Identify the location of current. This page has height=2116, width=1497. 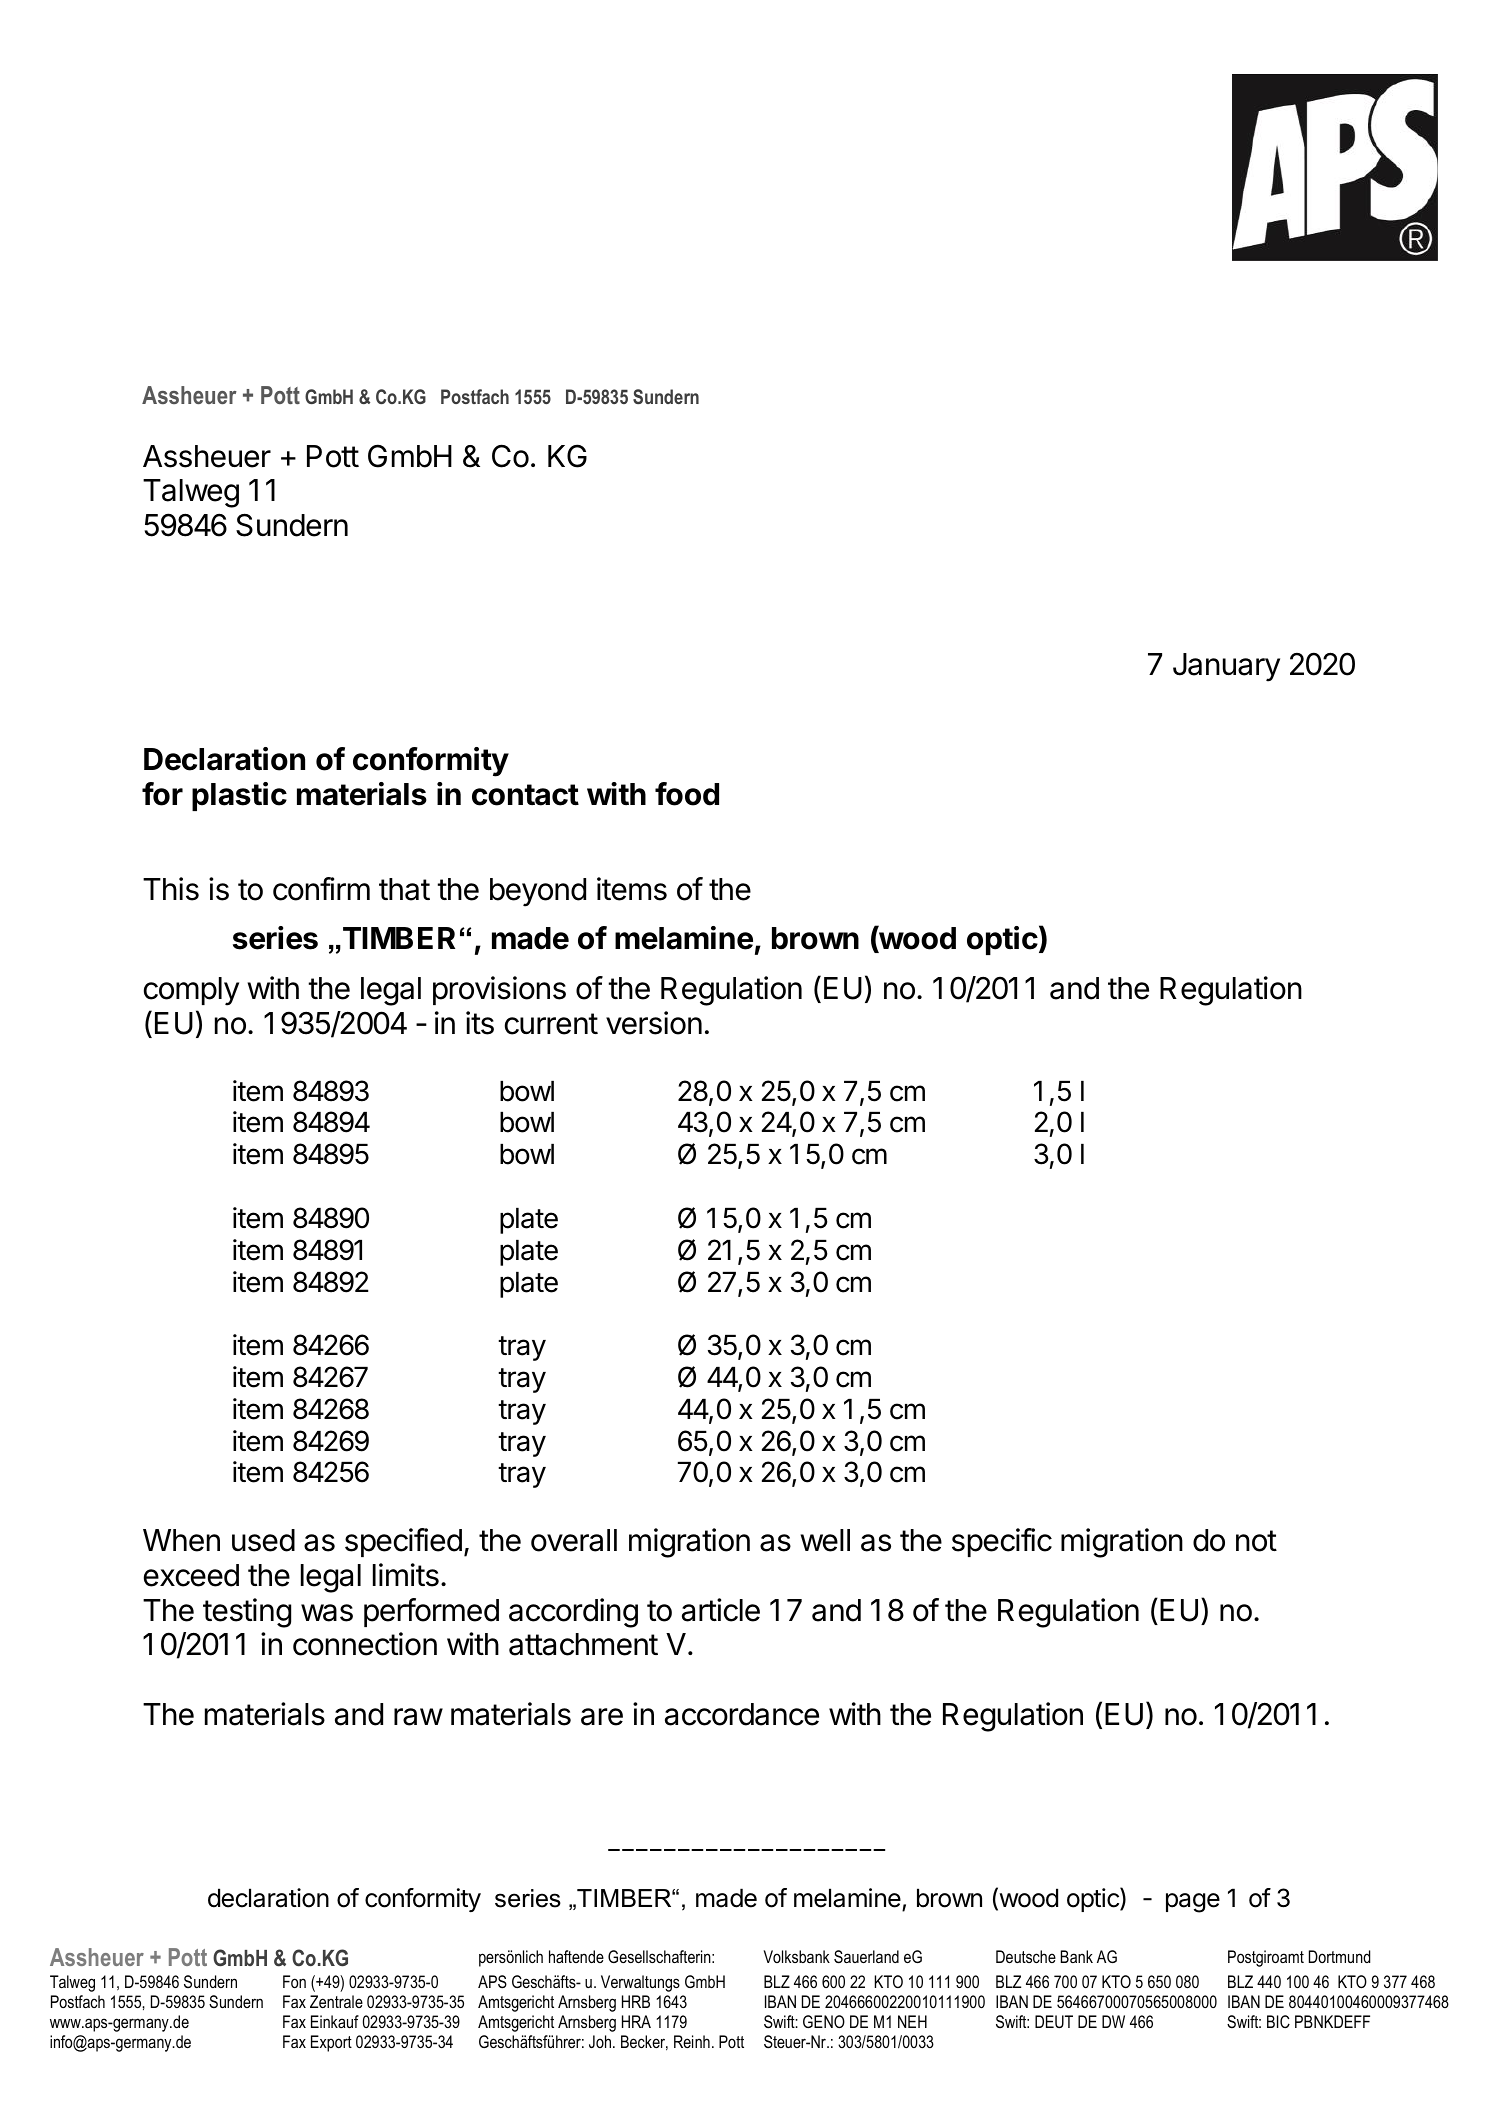
(551, 1024).
